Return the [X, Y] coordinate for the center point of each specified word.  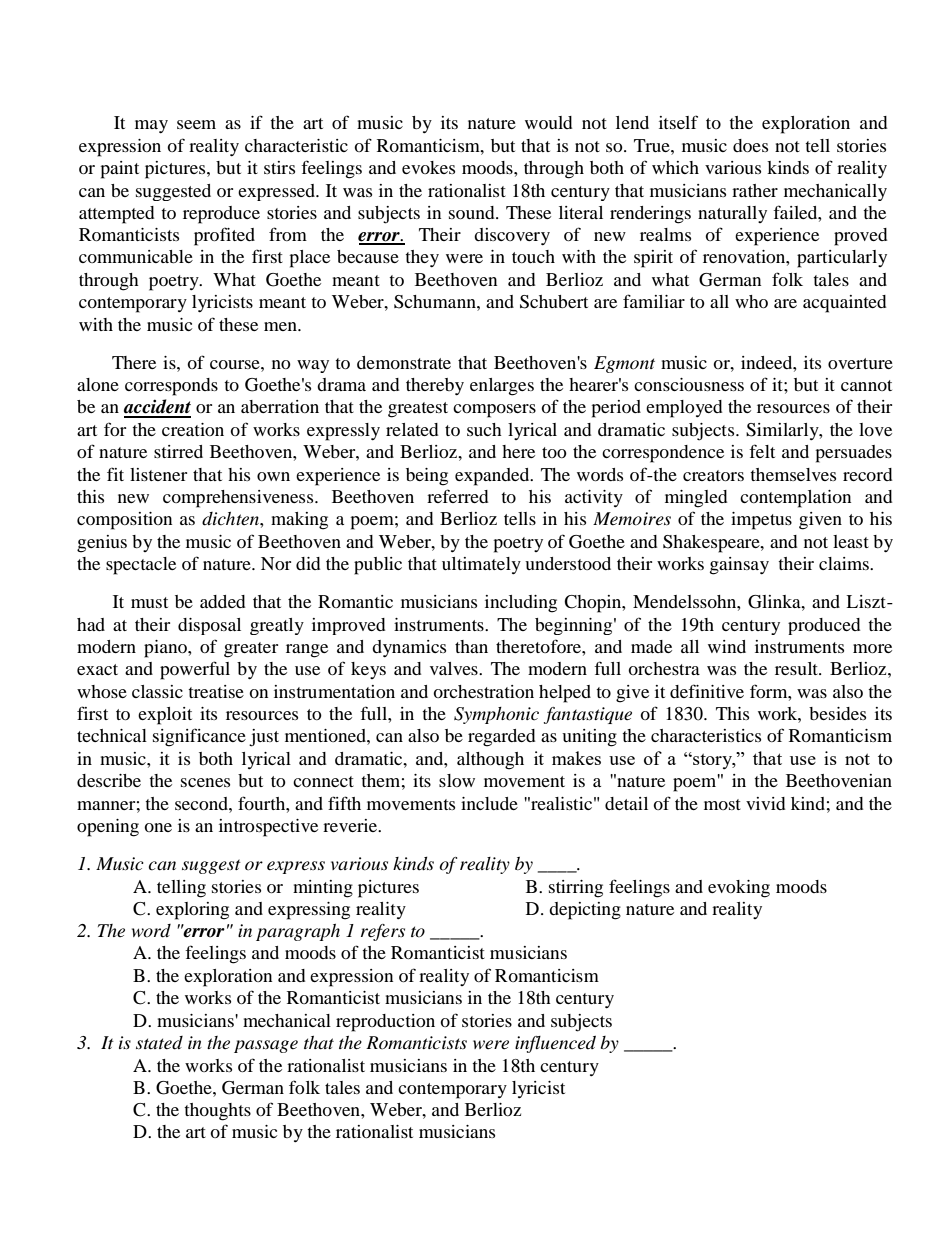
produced [824, 626]
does [750, 145]
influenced [555, 1044]
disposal [209, 626]
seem [196, 124]
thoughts [217, 1112]
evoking [739, 889]
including [521, 604]
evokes [428, 167]
